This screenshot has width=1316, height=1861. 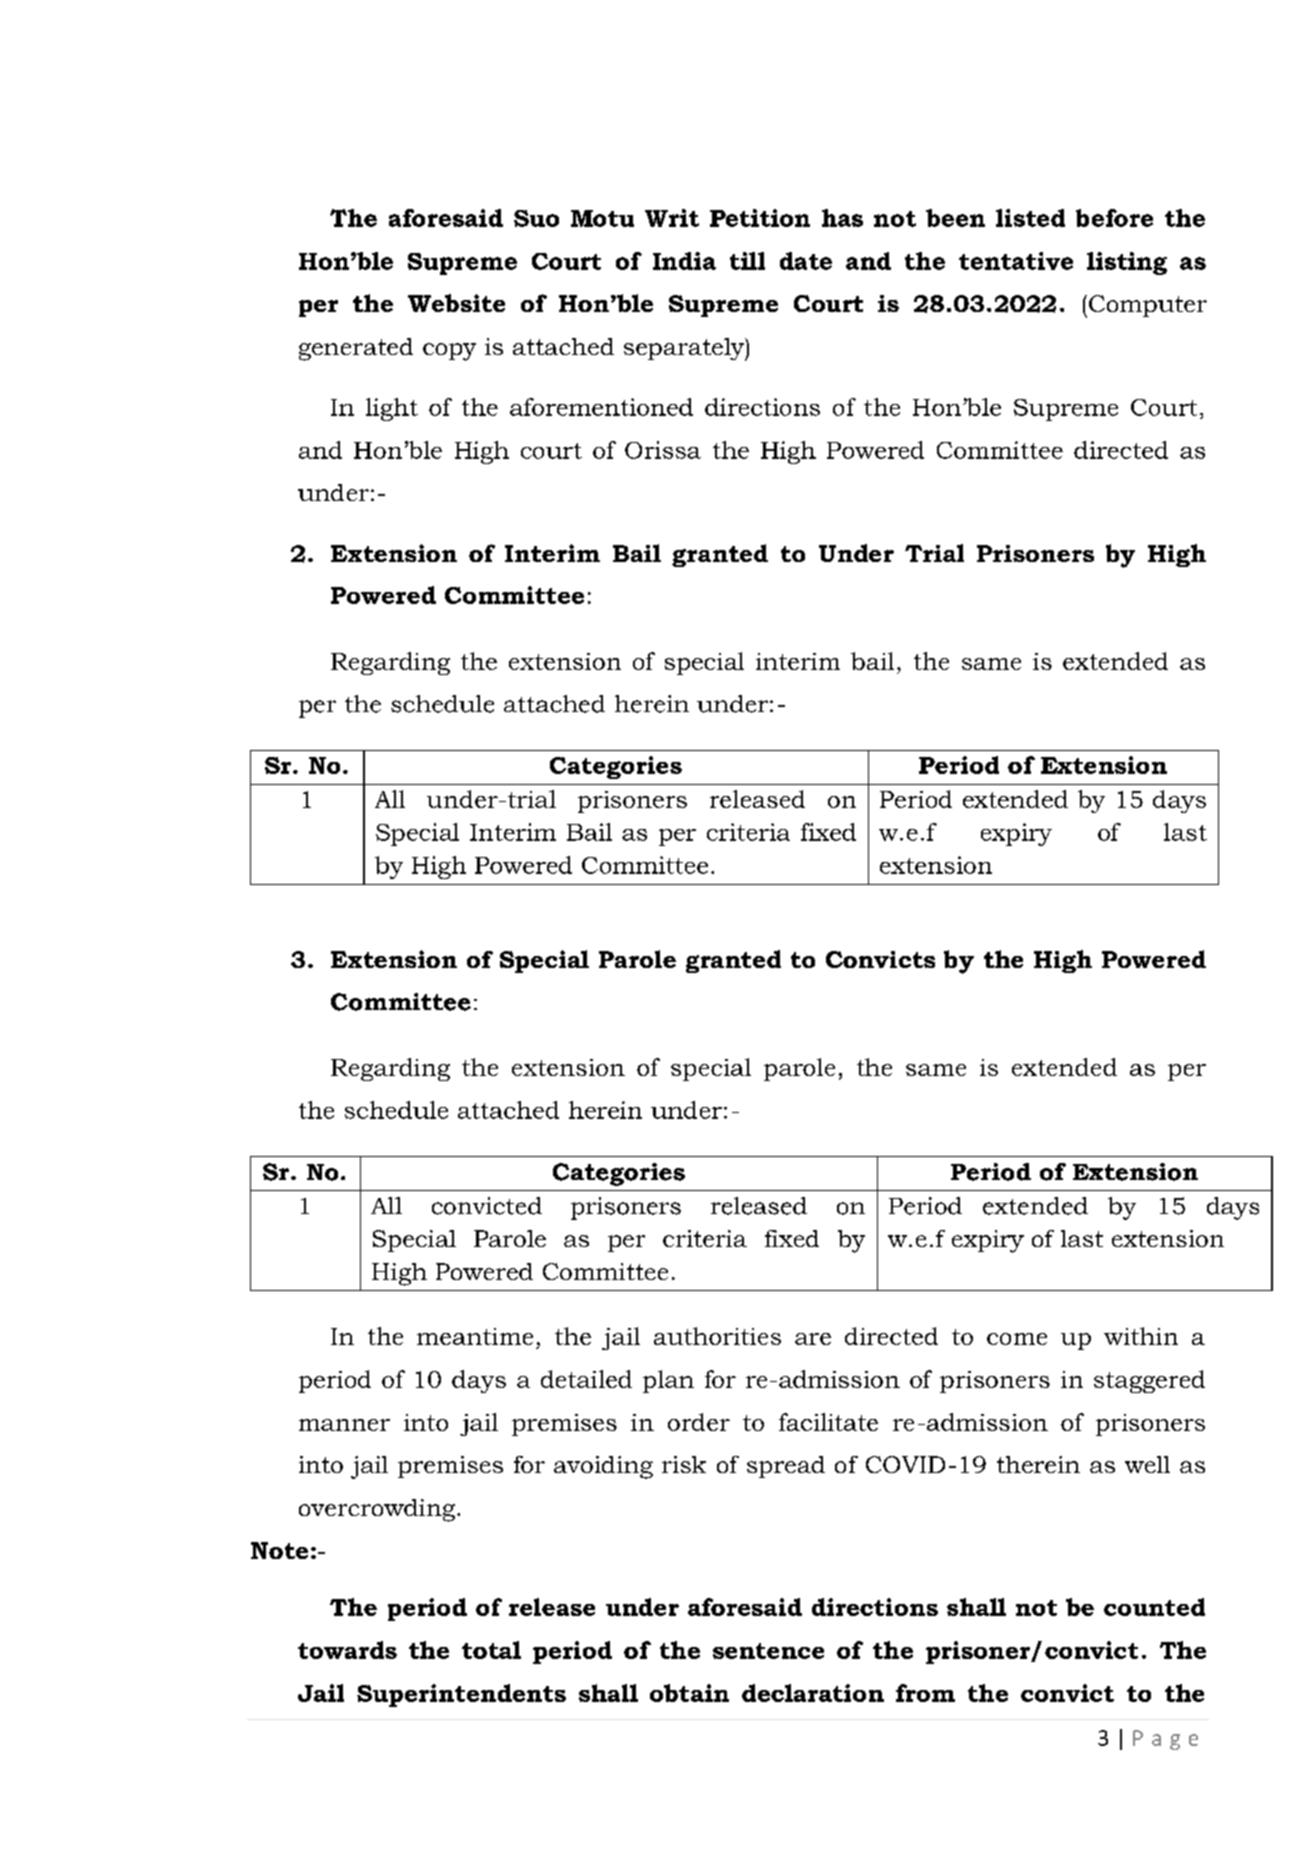 I want to click on till, so click(x=747, y=261).
